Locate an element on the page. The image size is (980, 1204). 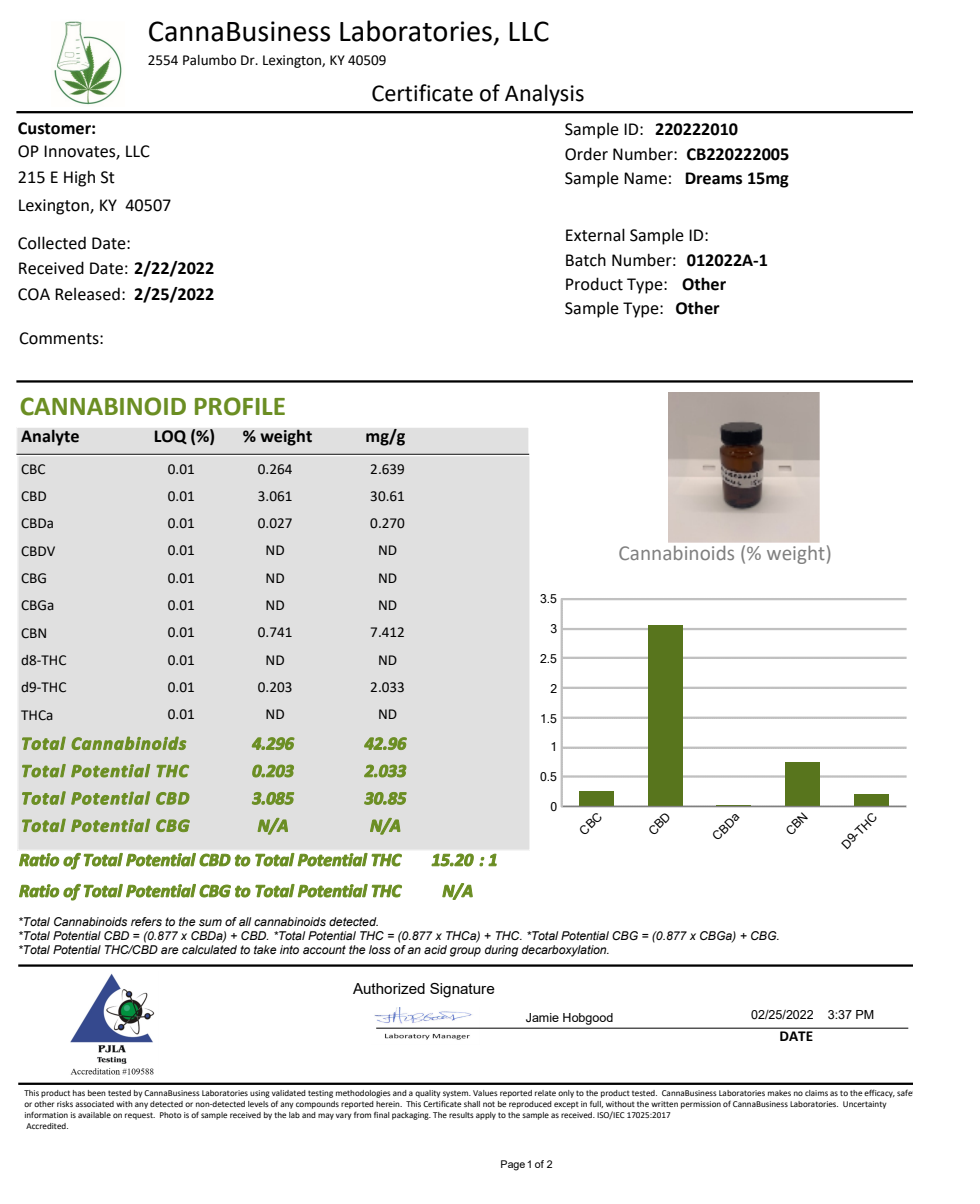
Analysis is located at coordinates (544, 95).
